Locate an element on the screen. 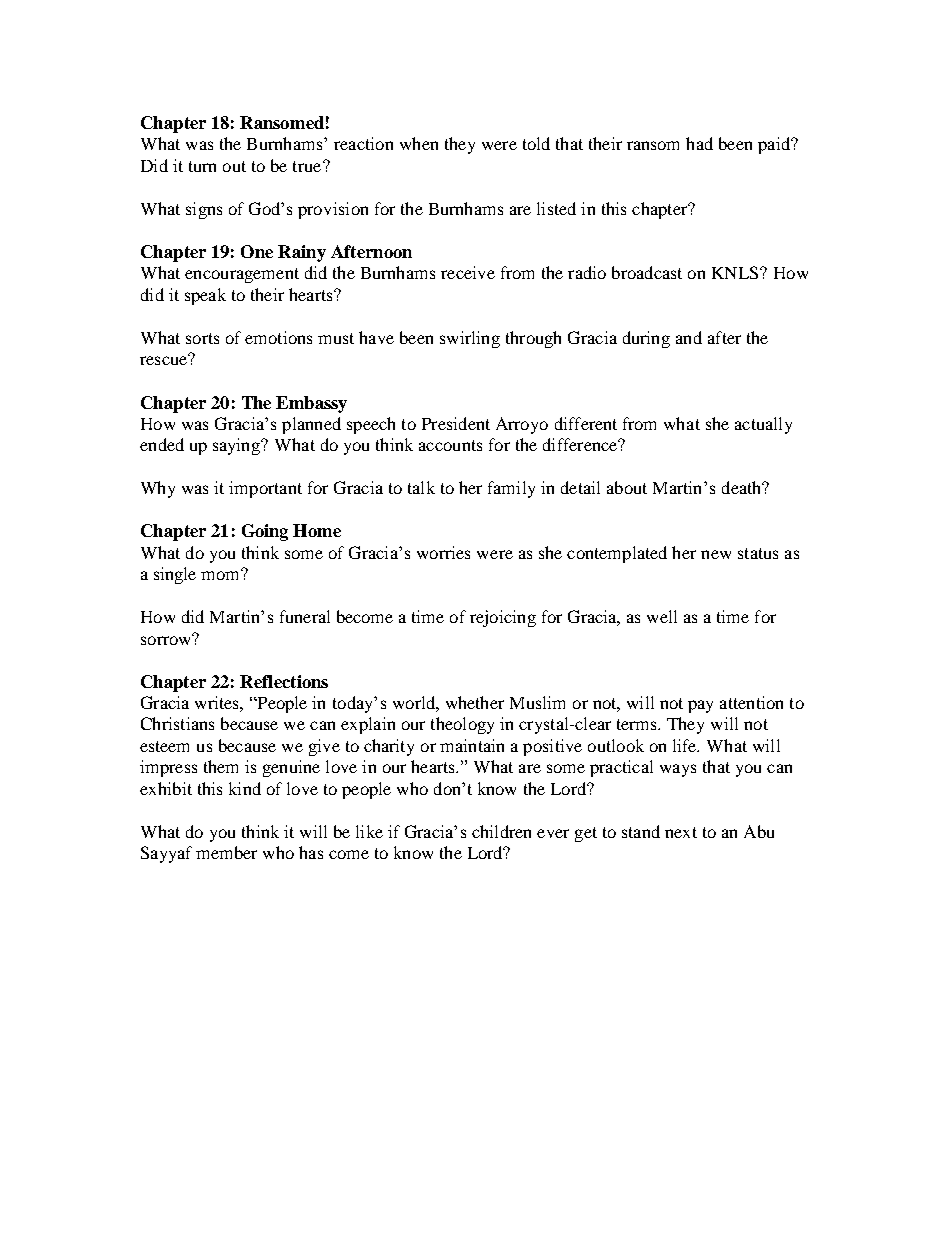 This screenshot has width=952, height=1233. mom is located at coordinates (222, 574).
